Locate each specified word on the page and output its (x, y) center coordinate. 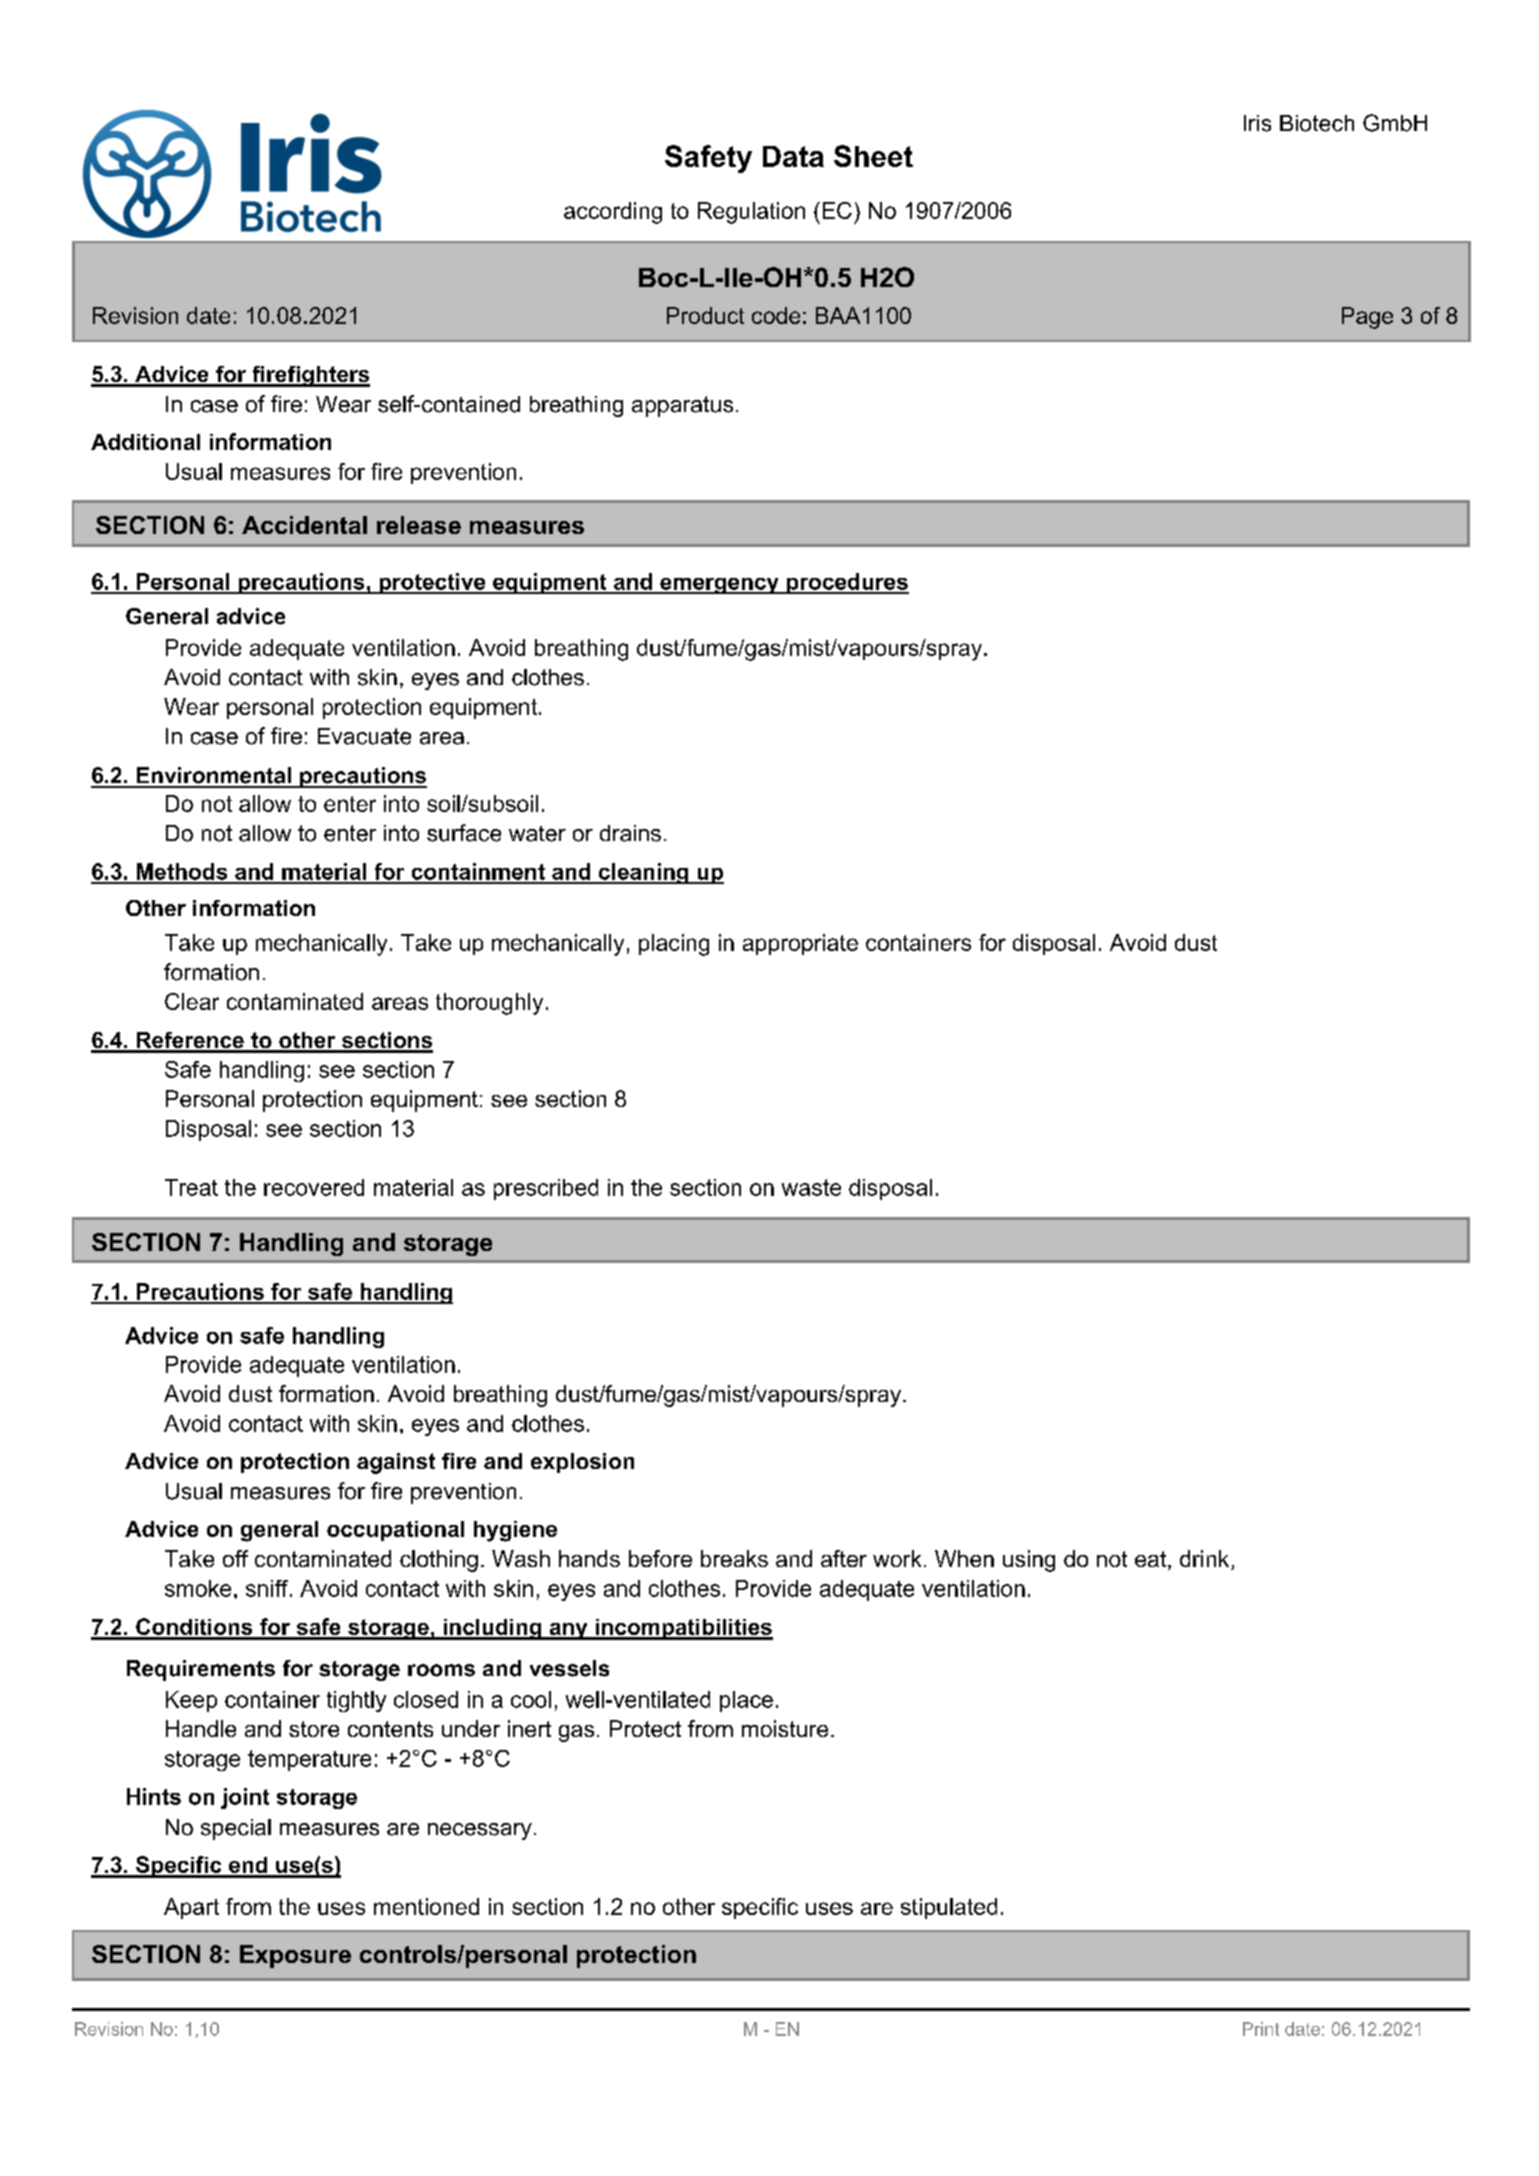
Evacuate (364, 736)
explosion (582, 1463)
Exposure (295, 1956)
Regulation (751, 213)
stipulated (949, 1908)
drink (1206, 1560)
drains (630, 833)
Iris (1257, 123)
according (613, 213)
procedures (847, 583)
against (396, 1463)
